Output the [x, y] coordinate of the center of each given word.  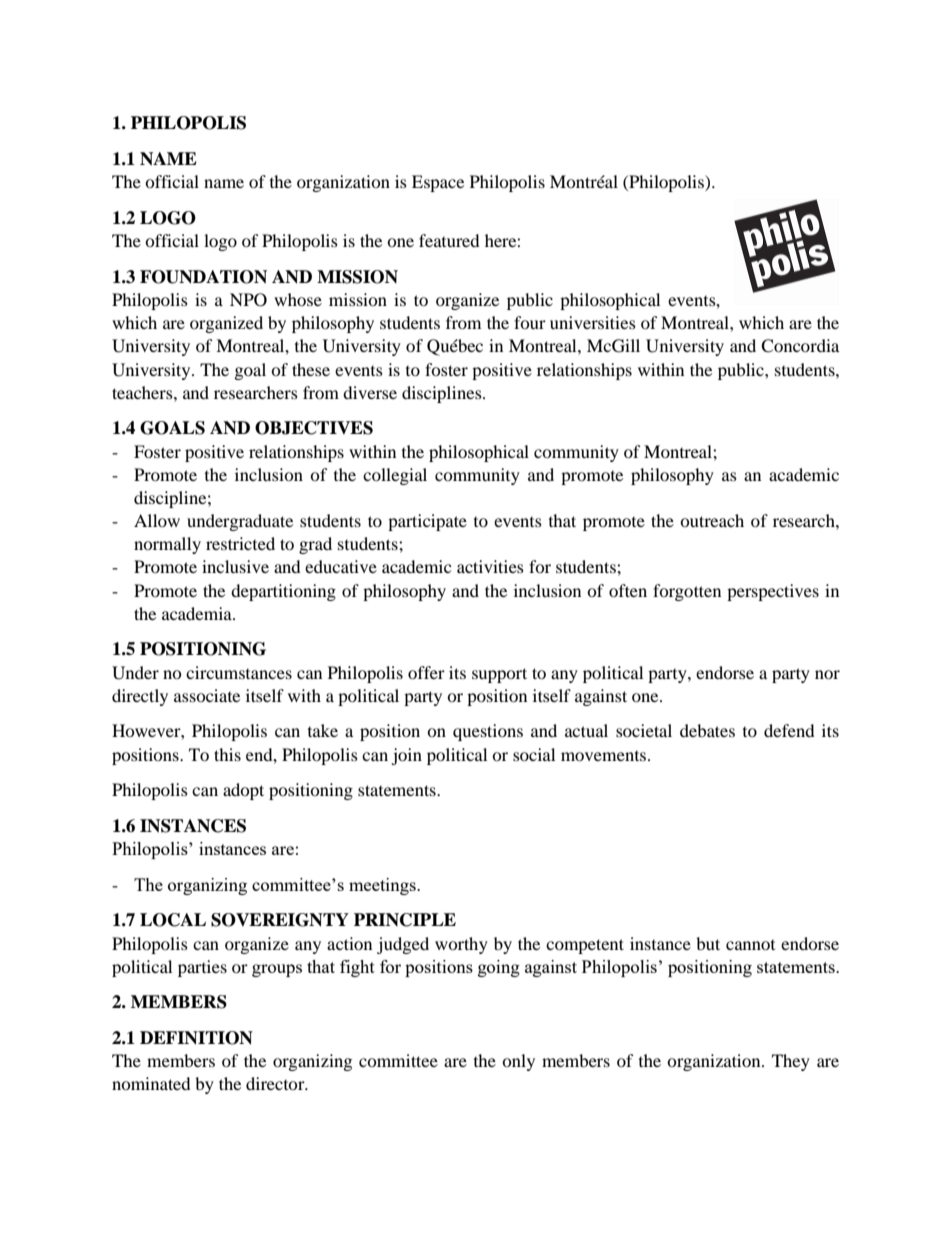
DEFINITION [196, 1038]
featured [449, 240]
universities [593, 322]
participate [427, 522]
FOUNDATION [203, 277]
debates [707, 730]
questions [488, 732]
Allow [157, 520]
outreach [712, 520]
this [227, 754]
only [518, 1062]
